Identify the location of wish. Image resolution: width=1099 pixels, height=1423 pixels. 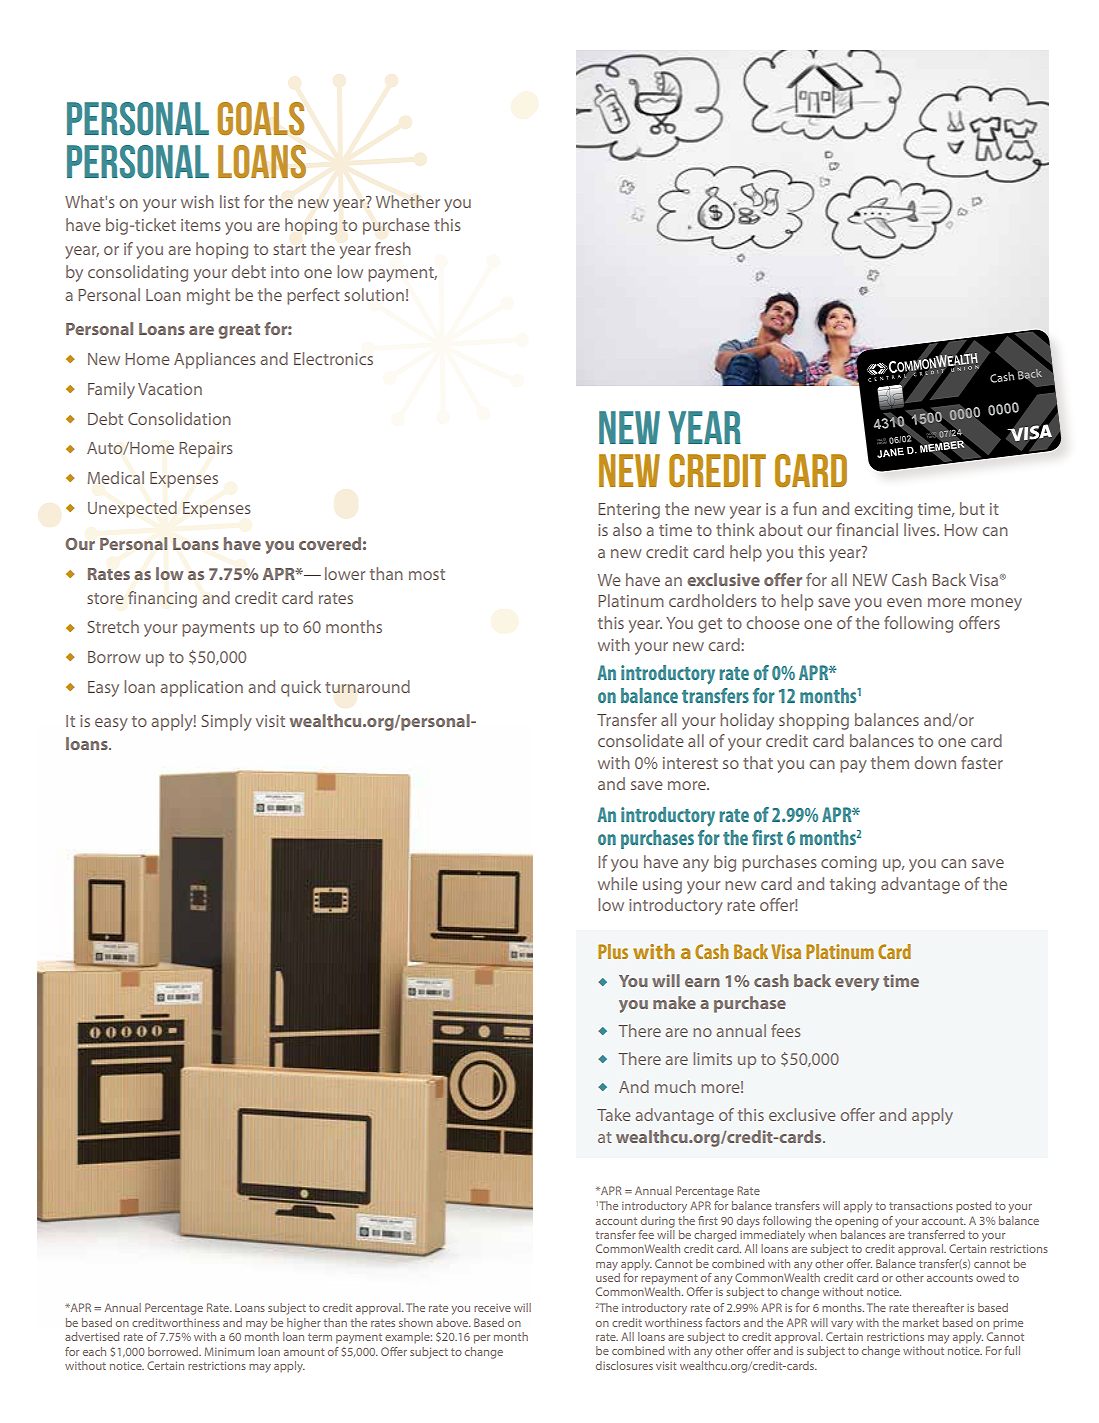
(197, 201).
